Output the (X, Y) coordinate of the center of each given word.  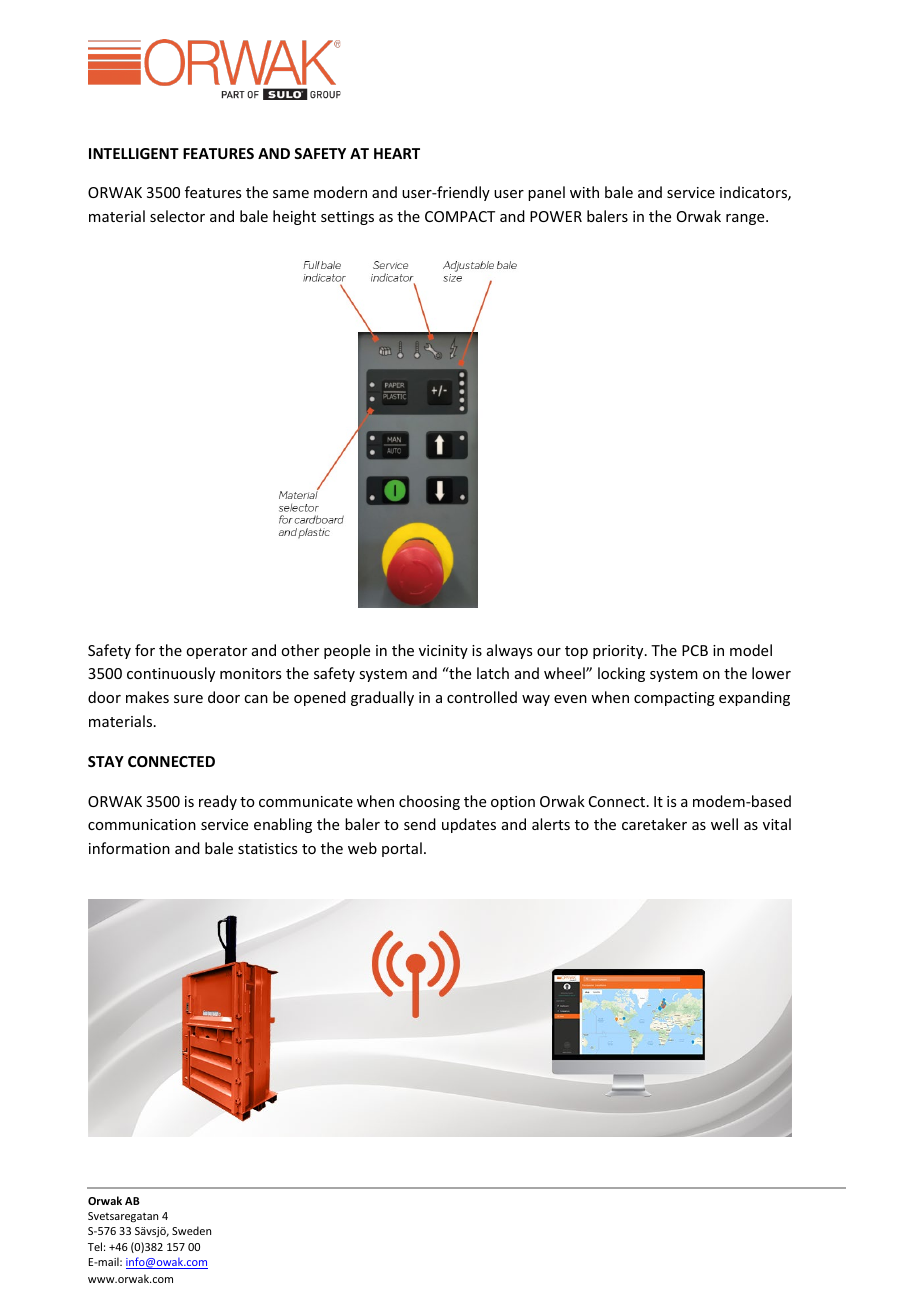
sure (188, 699)
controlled (482, 697)
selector (177, 216)
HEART (397, 153)
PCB (695, 650)
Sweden (191, 1230)
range (746, 219)
